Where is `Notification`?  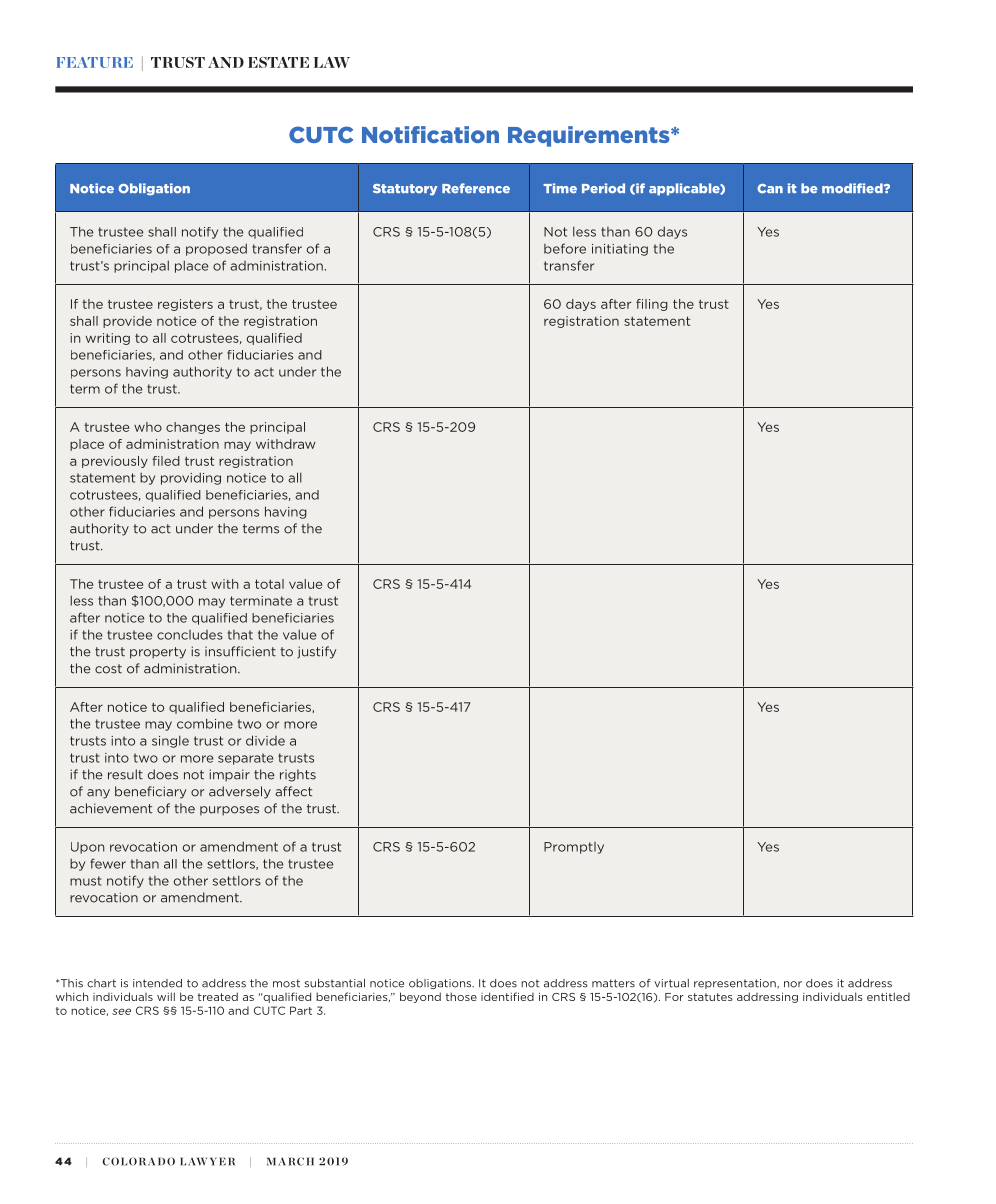
Notification is located at coordinates (430, 134).
